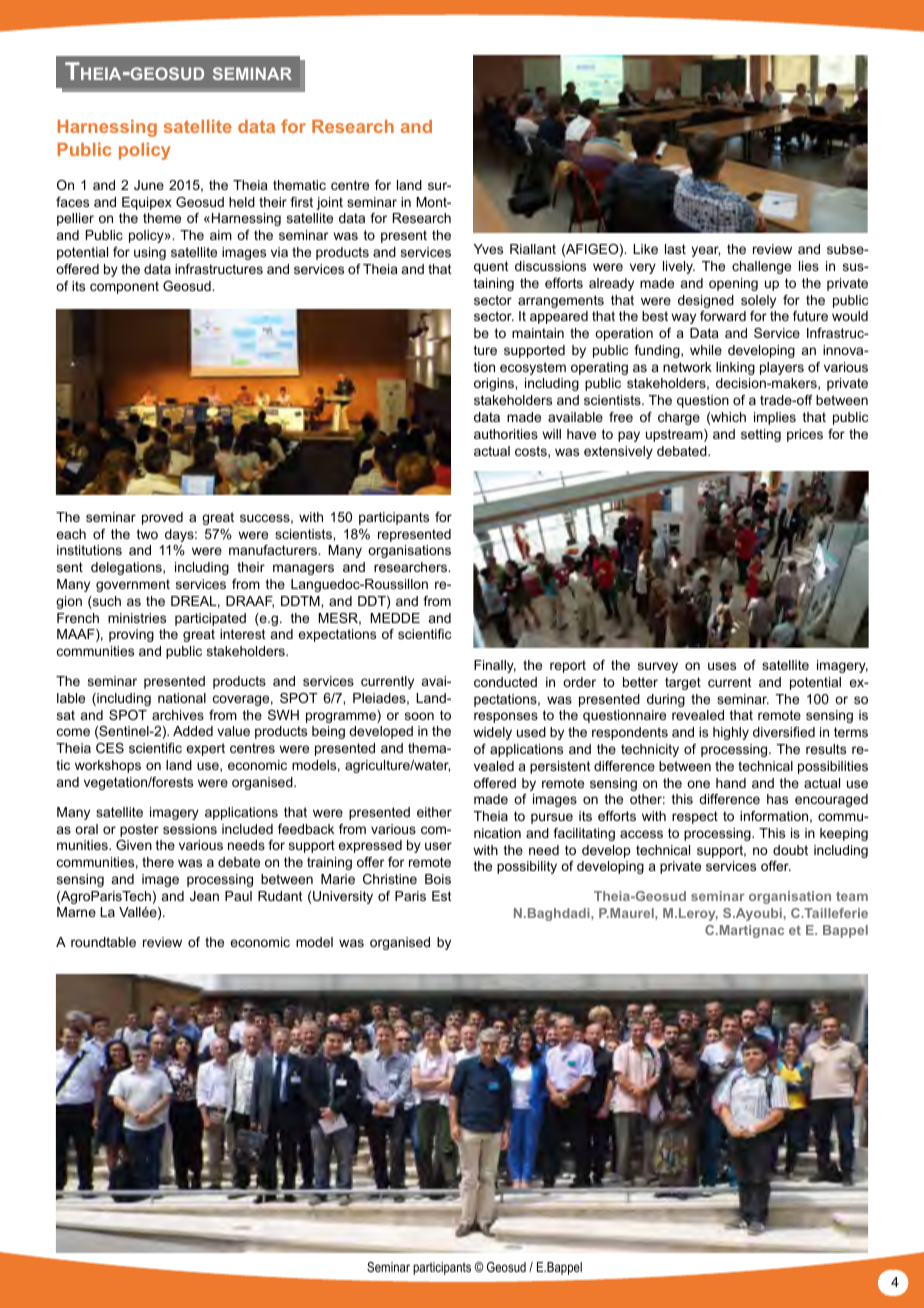 This image has width=924, height=1308. What do you see at coordinates (761, 435) in the image?
I see `setting` at bounding box center [761, 435].
